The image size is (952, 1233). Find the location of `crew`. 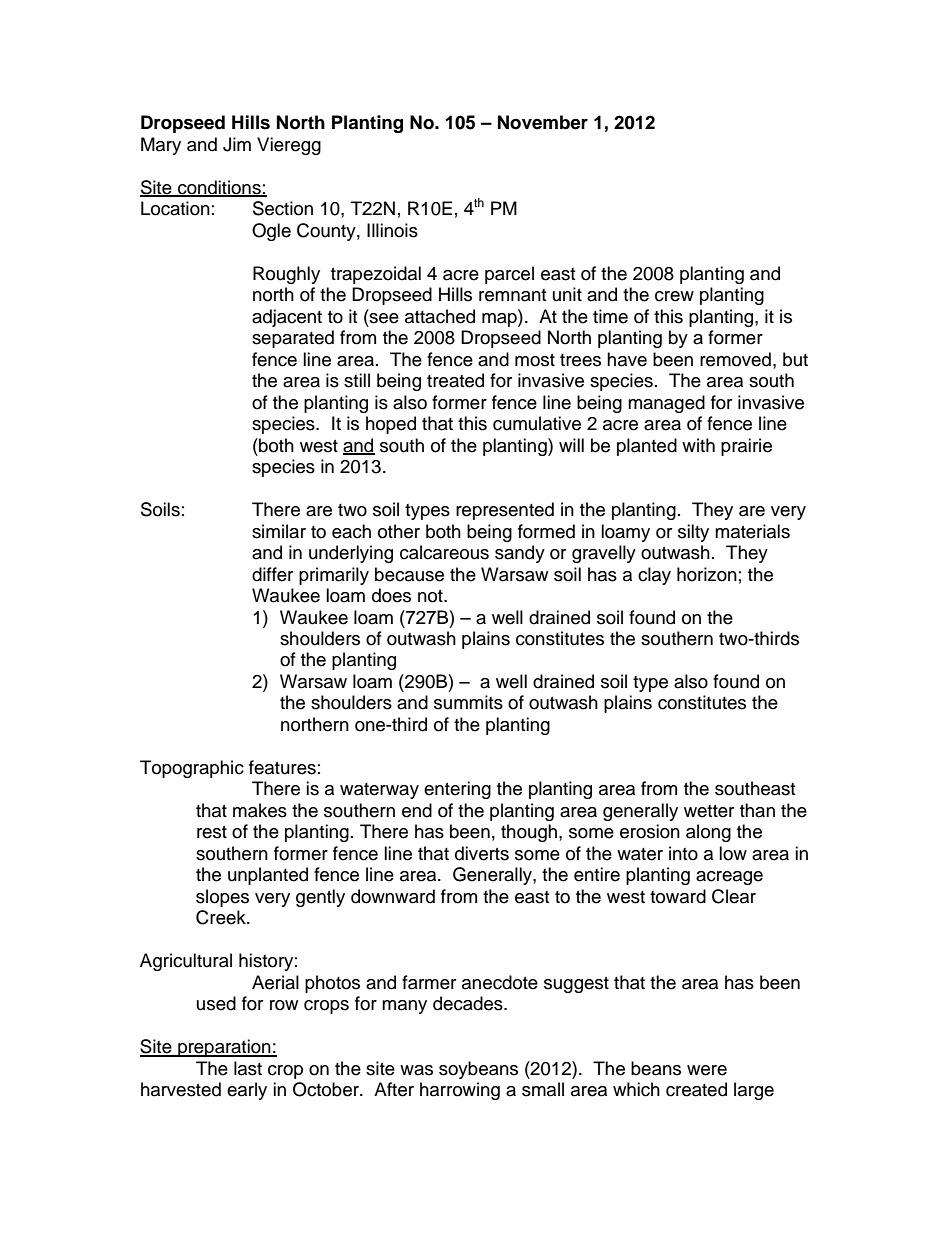

crew is located at coordinates (674, 296).
